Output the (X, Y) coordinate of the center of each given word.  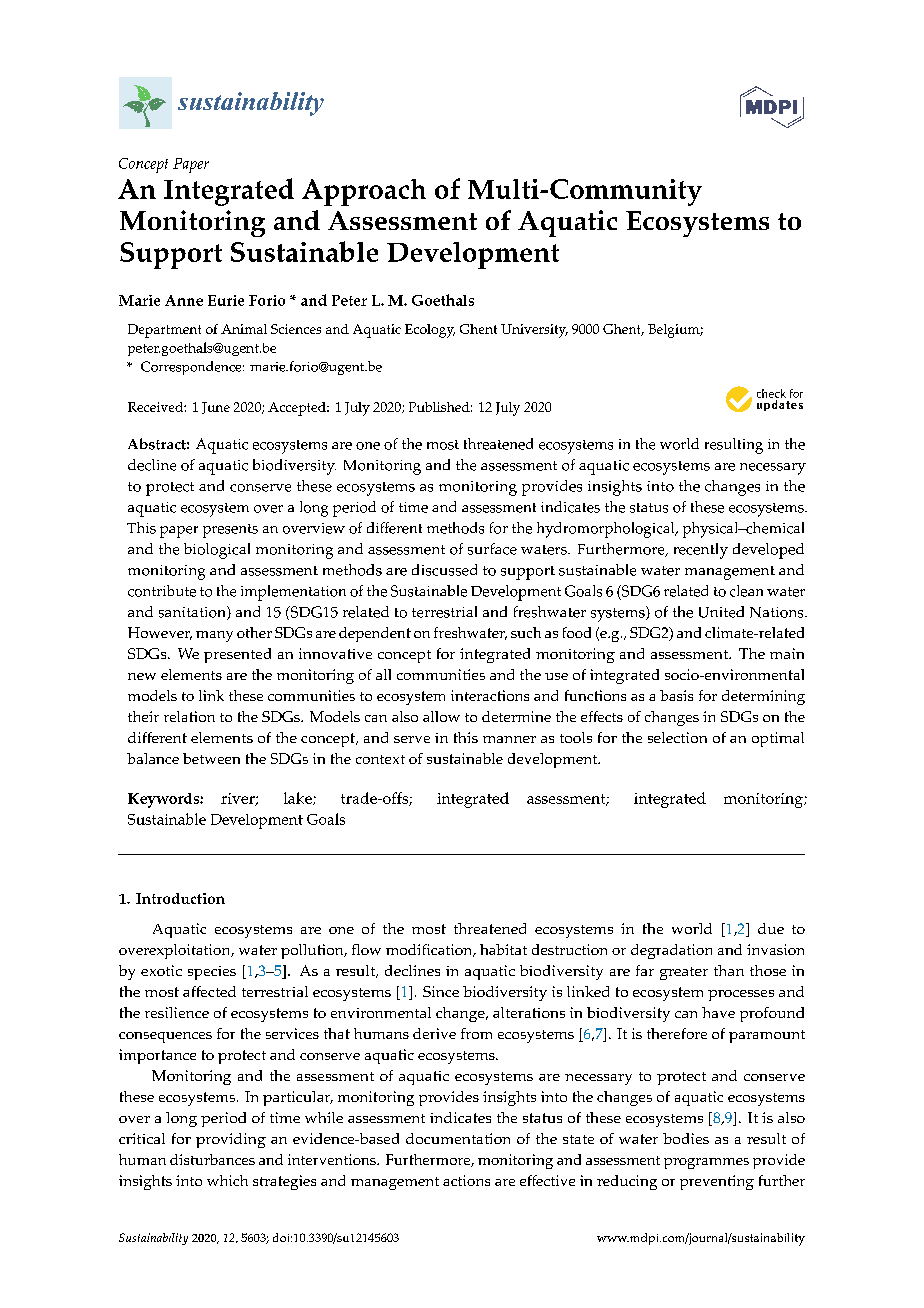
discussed (444, 570)
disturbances (212, 1159)
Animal (244, 329)
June (216, 408)
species (212, 973)
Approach (364, 192)
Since (441, 991)
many (214, 636)
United (721, 612)
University (534, 331)
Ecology (430, 331)
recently (701, 551)
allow (441, 716)
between (211, 758)
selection (677, 737)
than (729, 970)
